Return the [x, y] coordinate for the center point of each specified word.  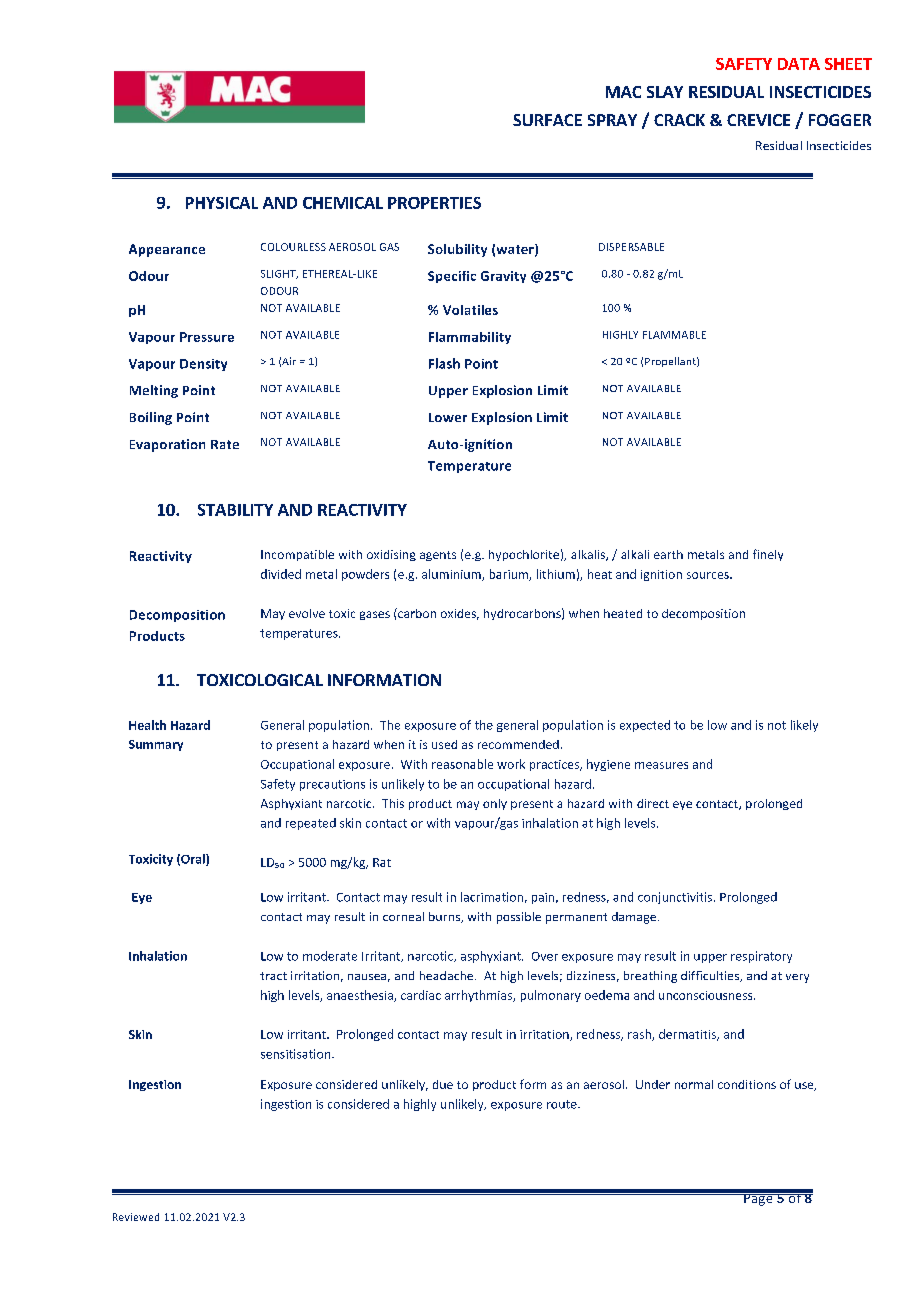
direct [653, 803]
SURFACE [547, 120]
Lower [448, 417]
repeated [311, 824]
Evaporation [167, 445]
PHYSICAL [222, 203]
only [495, 804]
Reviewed [136, 1217]
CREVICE [758, 120]
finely [768, 555]
